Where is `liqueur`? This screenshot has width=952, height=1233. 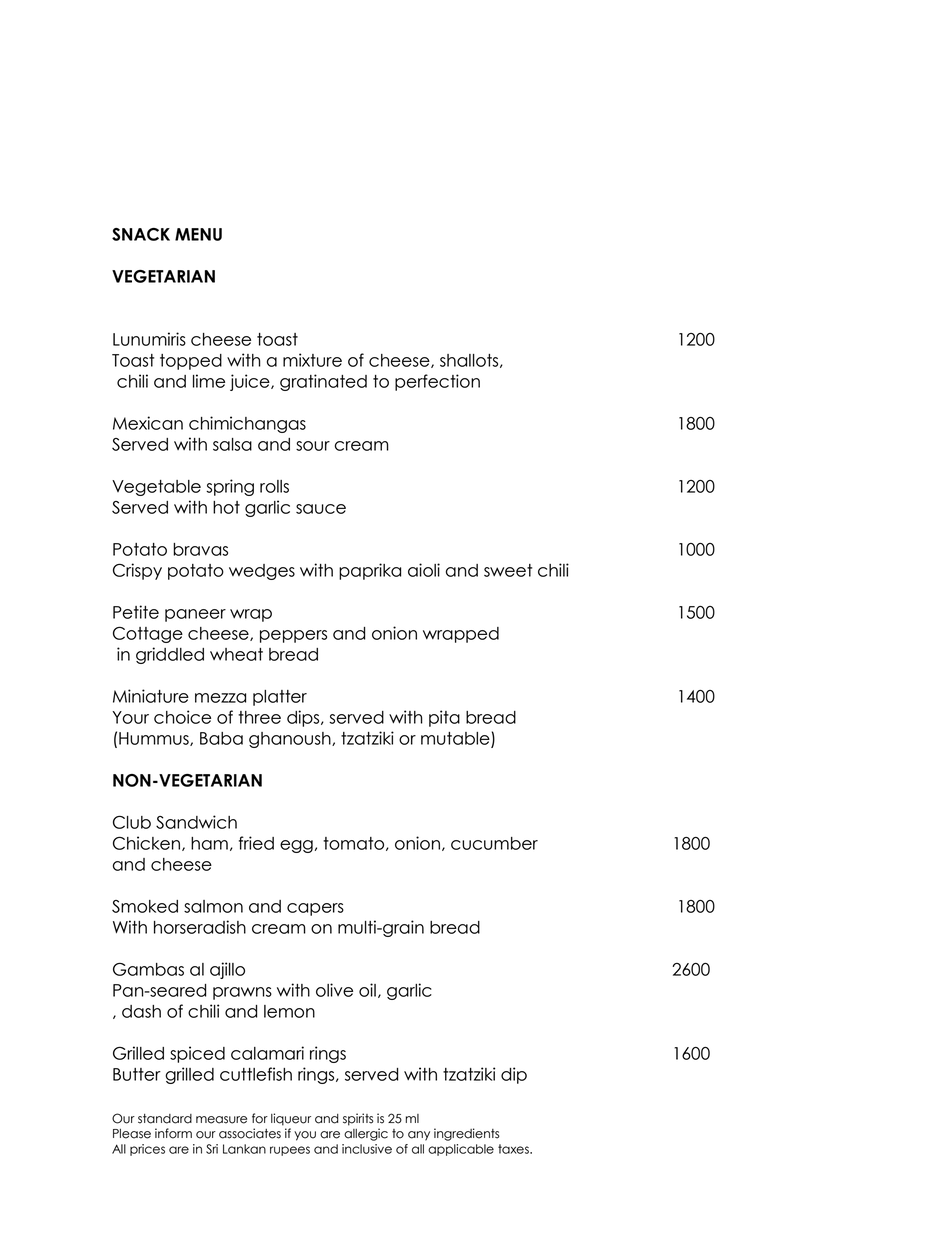
liqueur is located at coordinates (291, 1119).
